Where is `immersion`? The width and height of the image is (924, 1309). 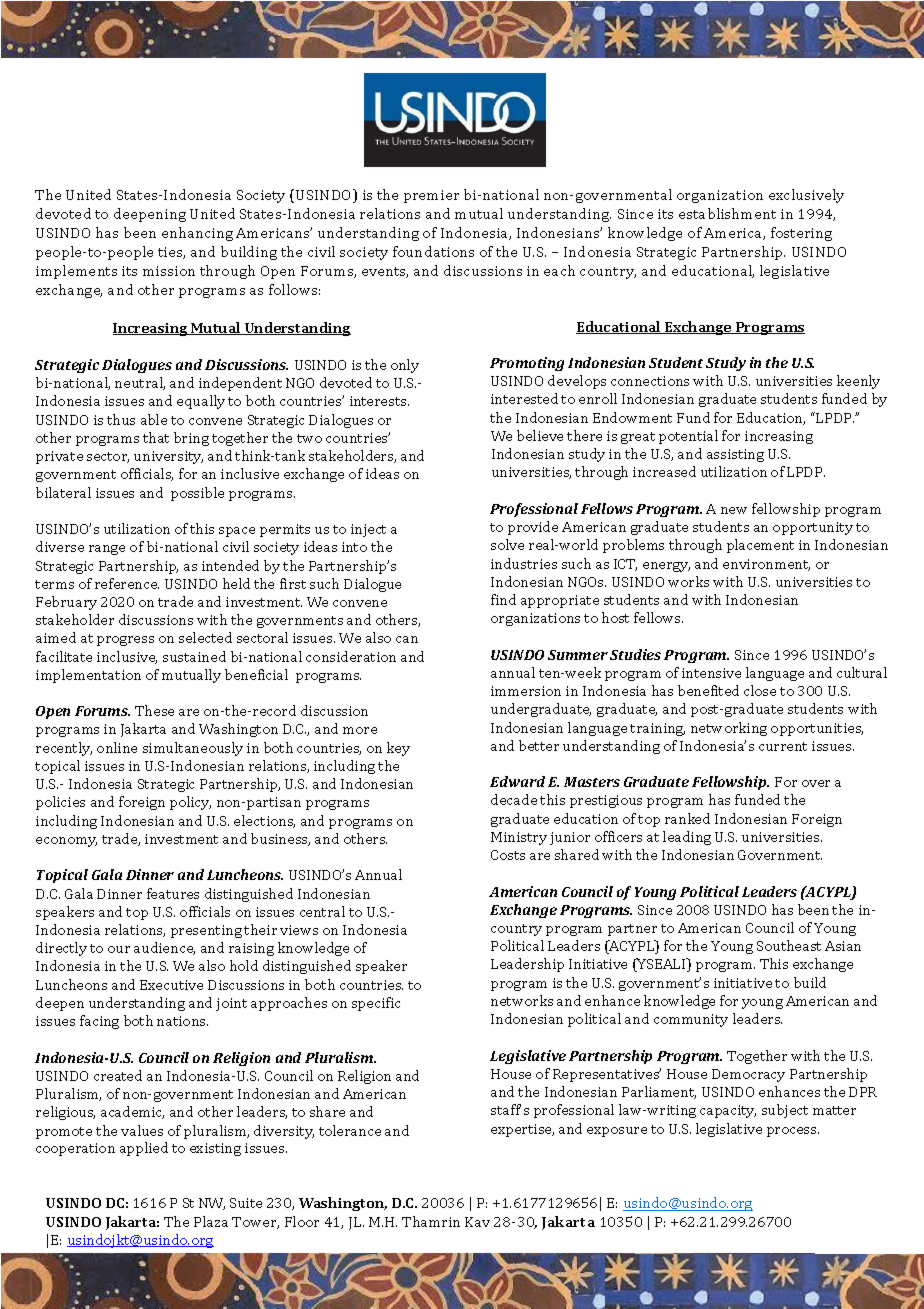
immersion is located at coordinates (526, 691).
